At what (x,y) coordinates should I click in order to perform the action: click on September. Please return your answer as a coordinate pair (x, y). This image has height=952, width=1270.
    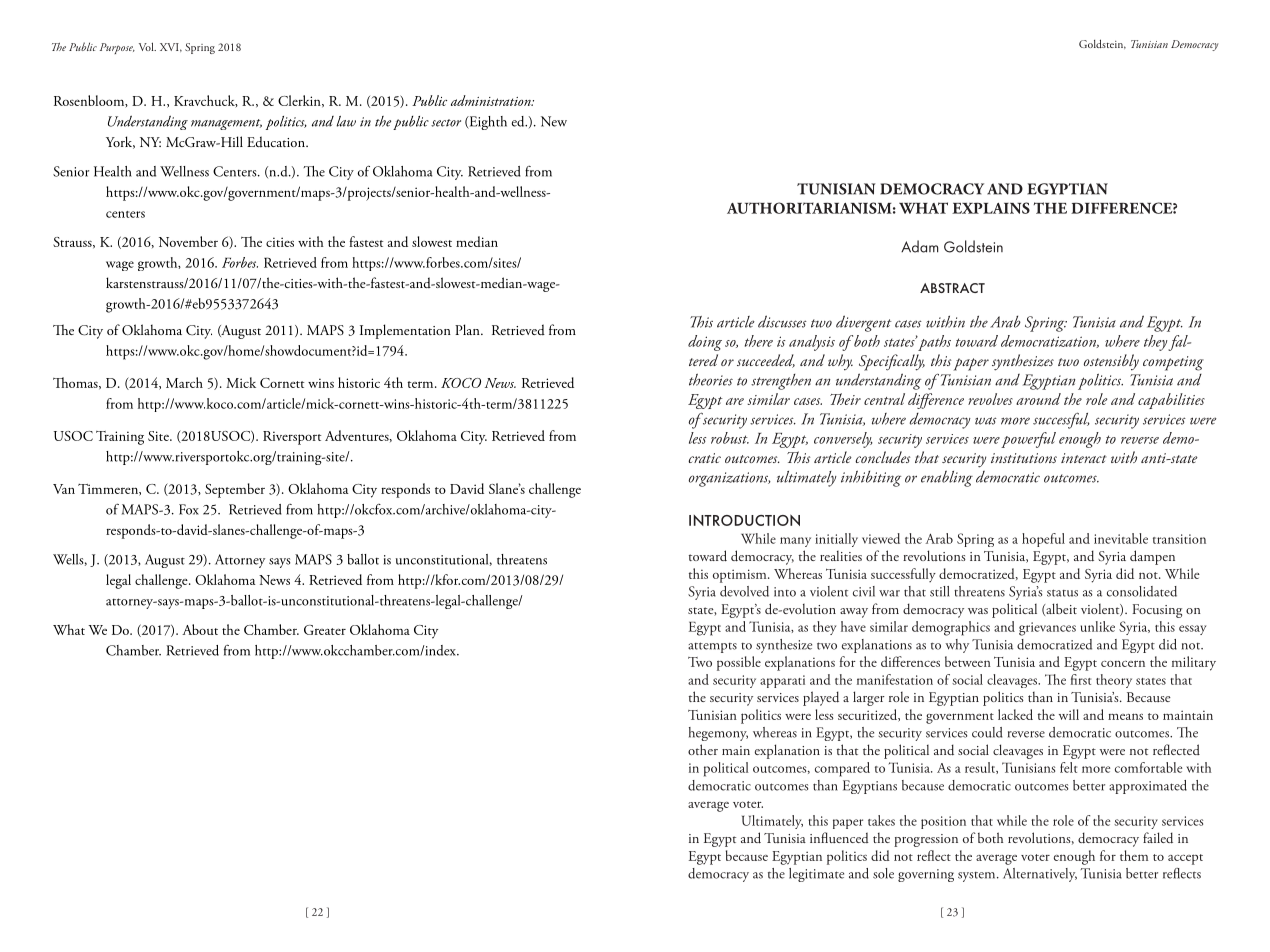
    Looking at the image, I should click on (235, 490).
